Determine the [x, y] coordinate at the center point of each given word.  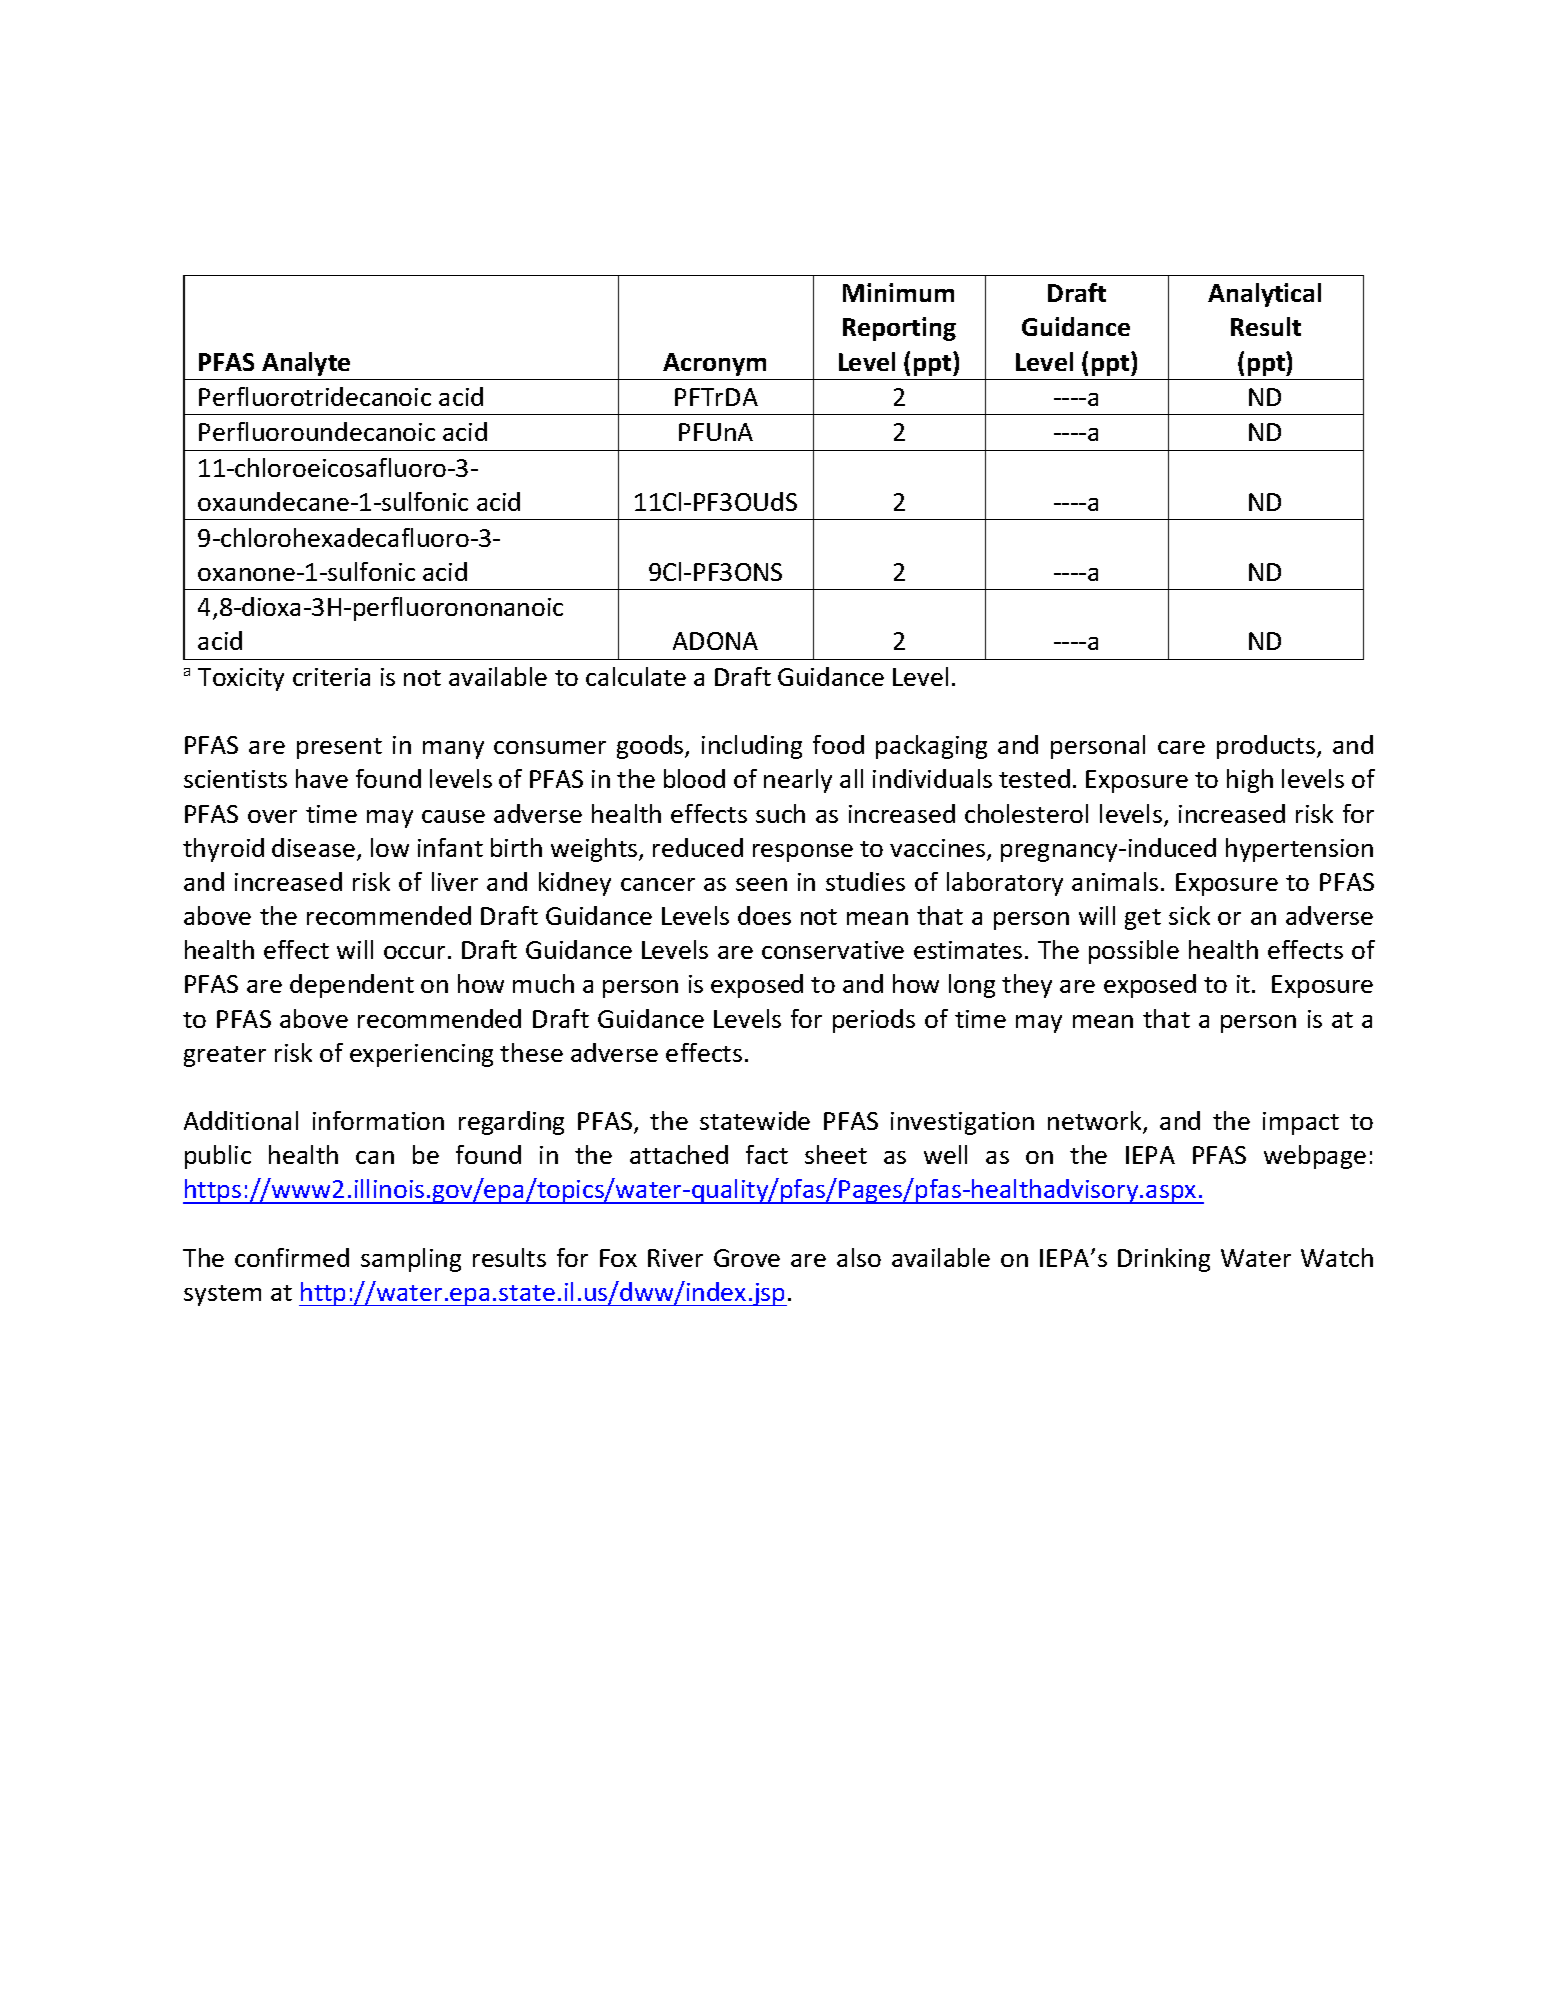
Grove [747, 1258]
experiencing [421, 1055]
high [1250, 781]
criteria [331, 677]
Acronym [714, 364]
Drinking [1164, 1260]
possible [1134, 952]
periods [874, 1021]
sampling [411, 1260]
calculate [636, 676]
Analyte [306, 364]
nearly [798, 781]
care [1181, 747]
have [322, 778]
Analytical [1264, 295]
